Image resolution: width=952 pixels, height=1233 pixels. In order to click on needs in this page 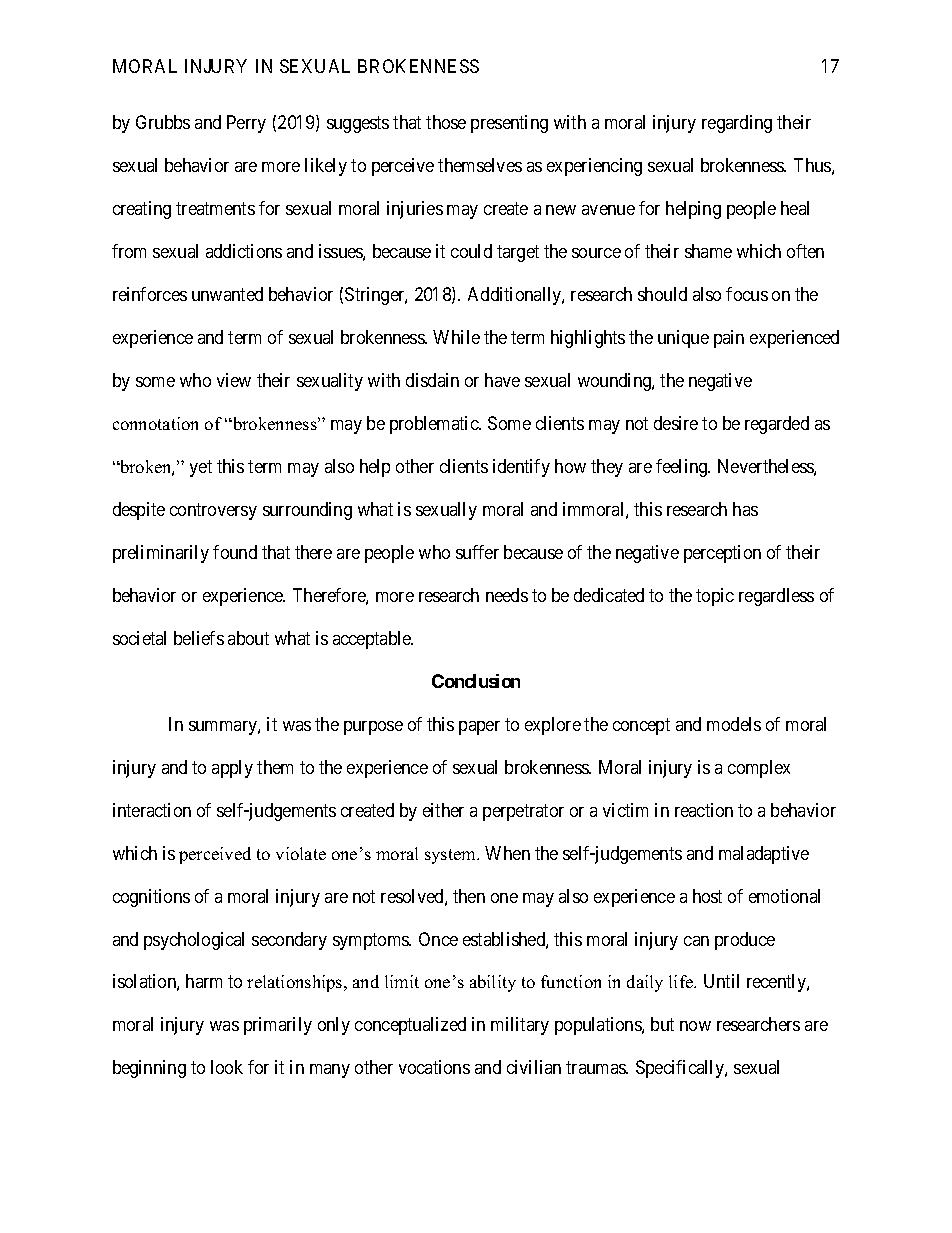, I will do `click(507, 595)`.
